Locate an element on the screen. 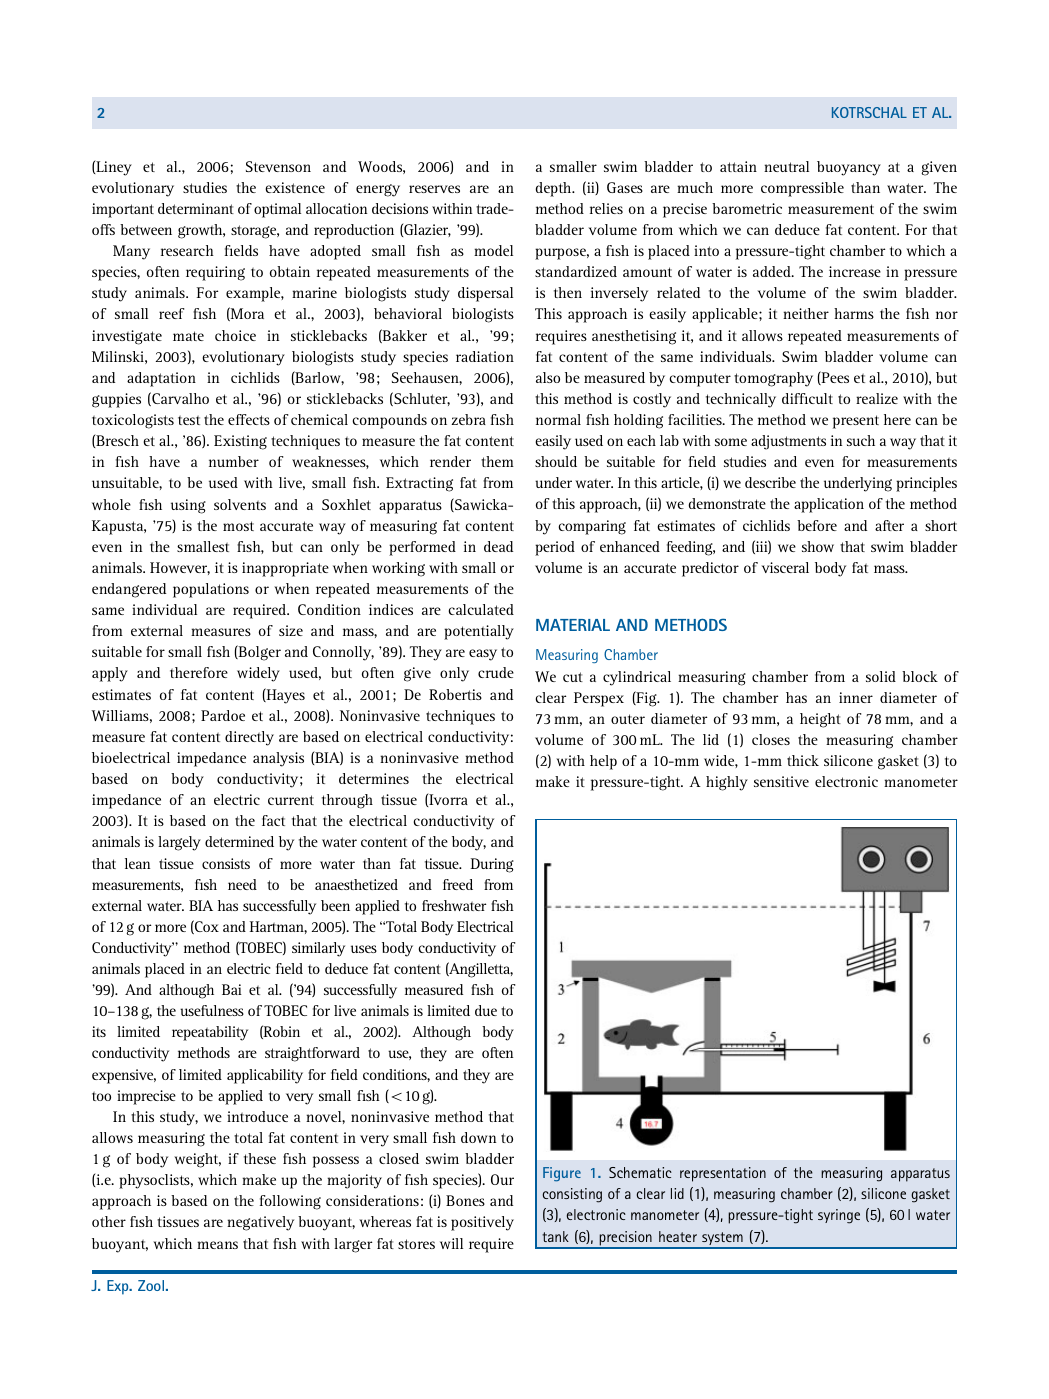  height is located at coordinates (820, 720).
